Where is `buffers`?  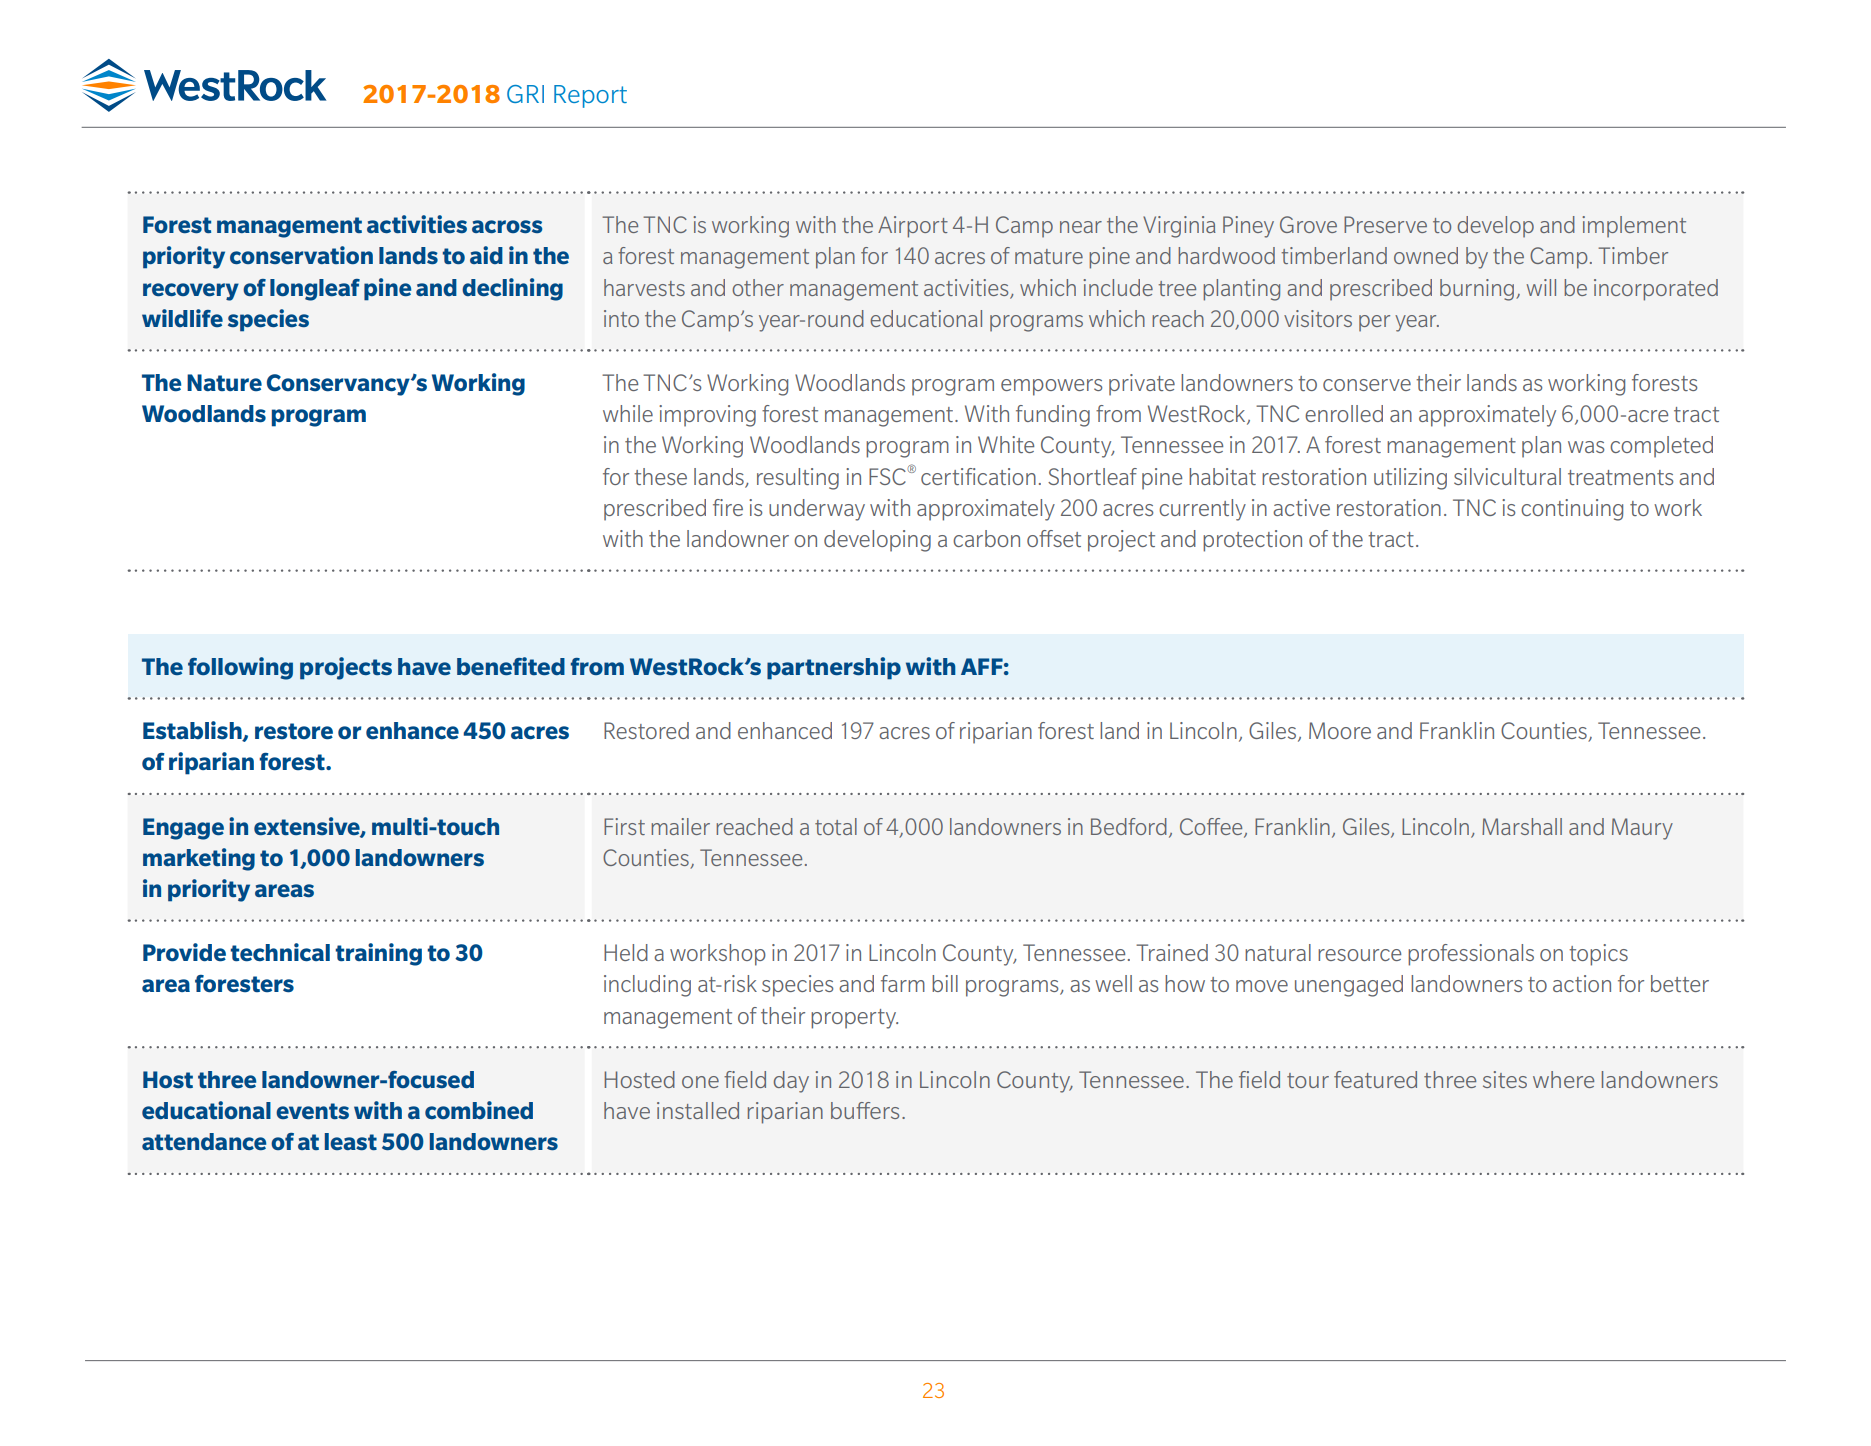 buffers is located at coordinates (865, 1110).
